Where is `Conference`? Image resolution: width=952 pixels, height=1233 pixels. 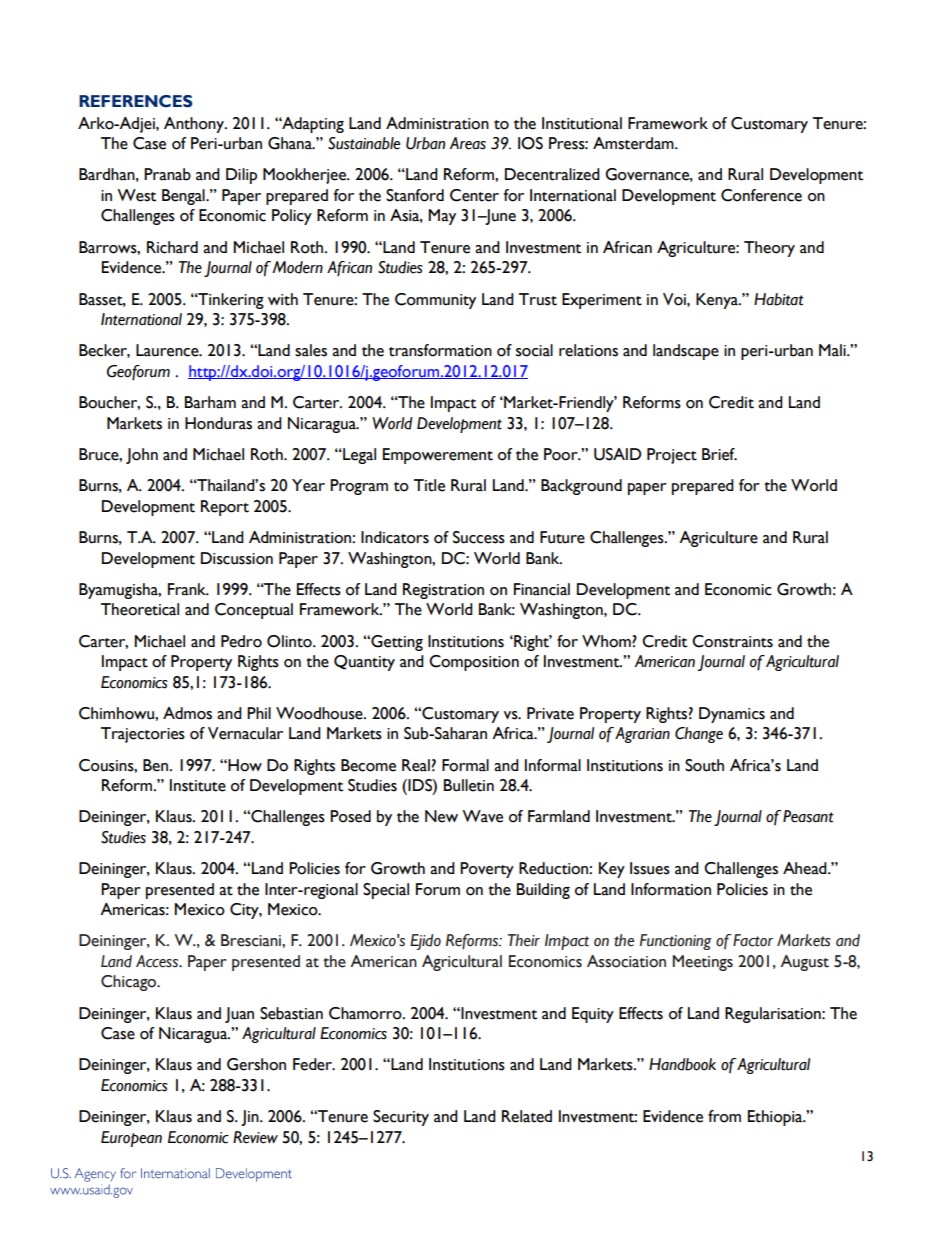 Conference is located at coordinates (761, 195).
